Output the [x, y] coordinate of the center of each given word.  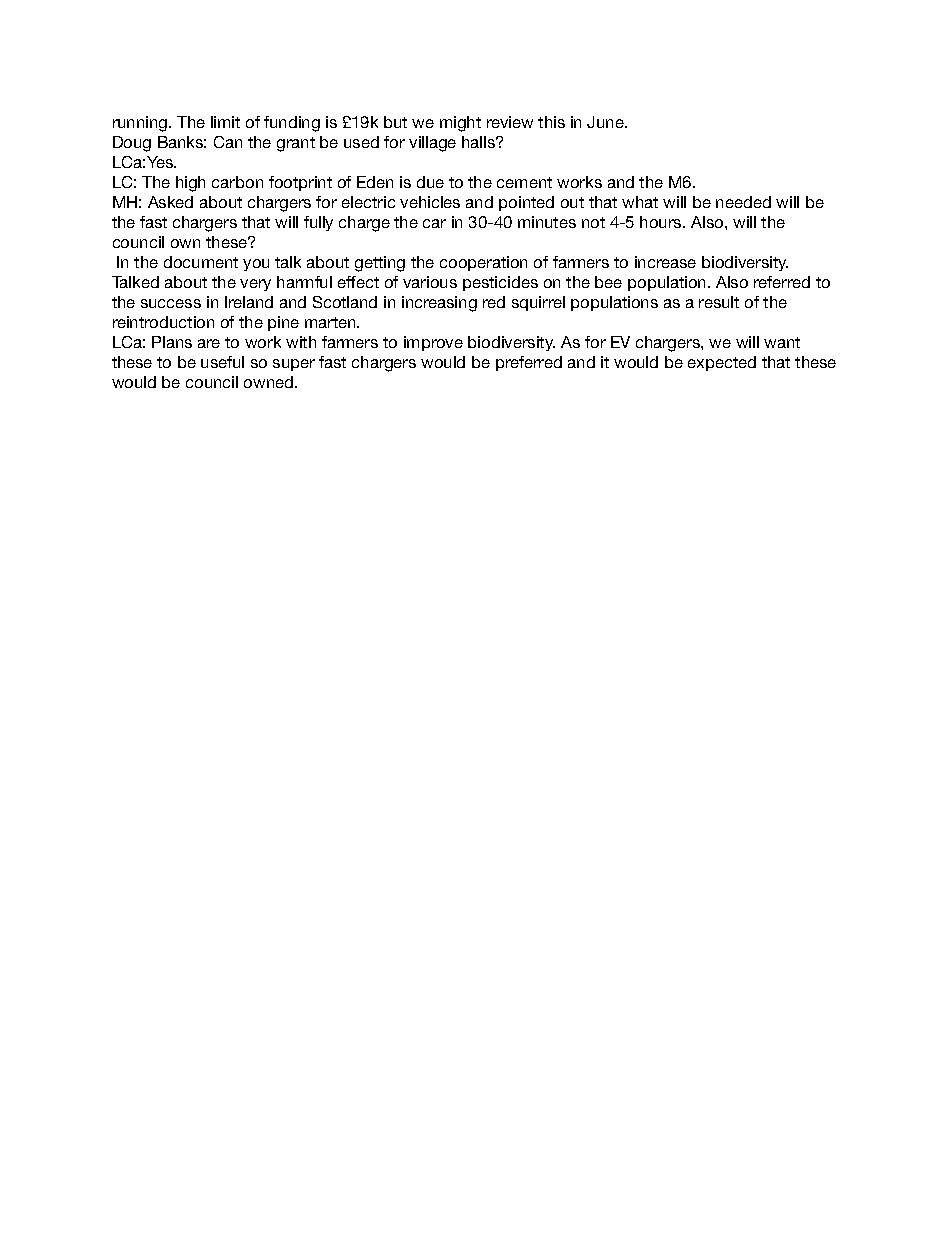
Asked [170, 202]
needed [743, 202]
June [606, 122]
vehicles [430, 202]
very [255, 285]
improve [433, 343]
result [719, 302]
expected [722, 363]
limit [225, 122]
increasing [439, 304]
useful [222, 362]
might [460, 124]
